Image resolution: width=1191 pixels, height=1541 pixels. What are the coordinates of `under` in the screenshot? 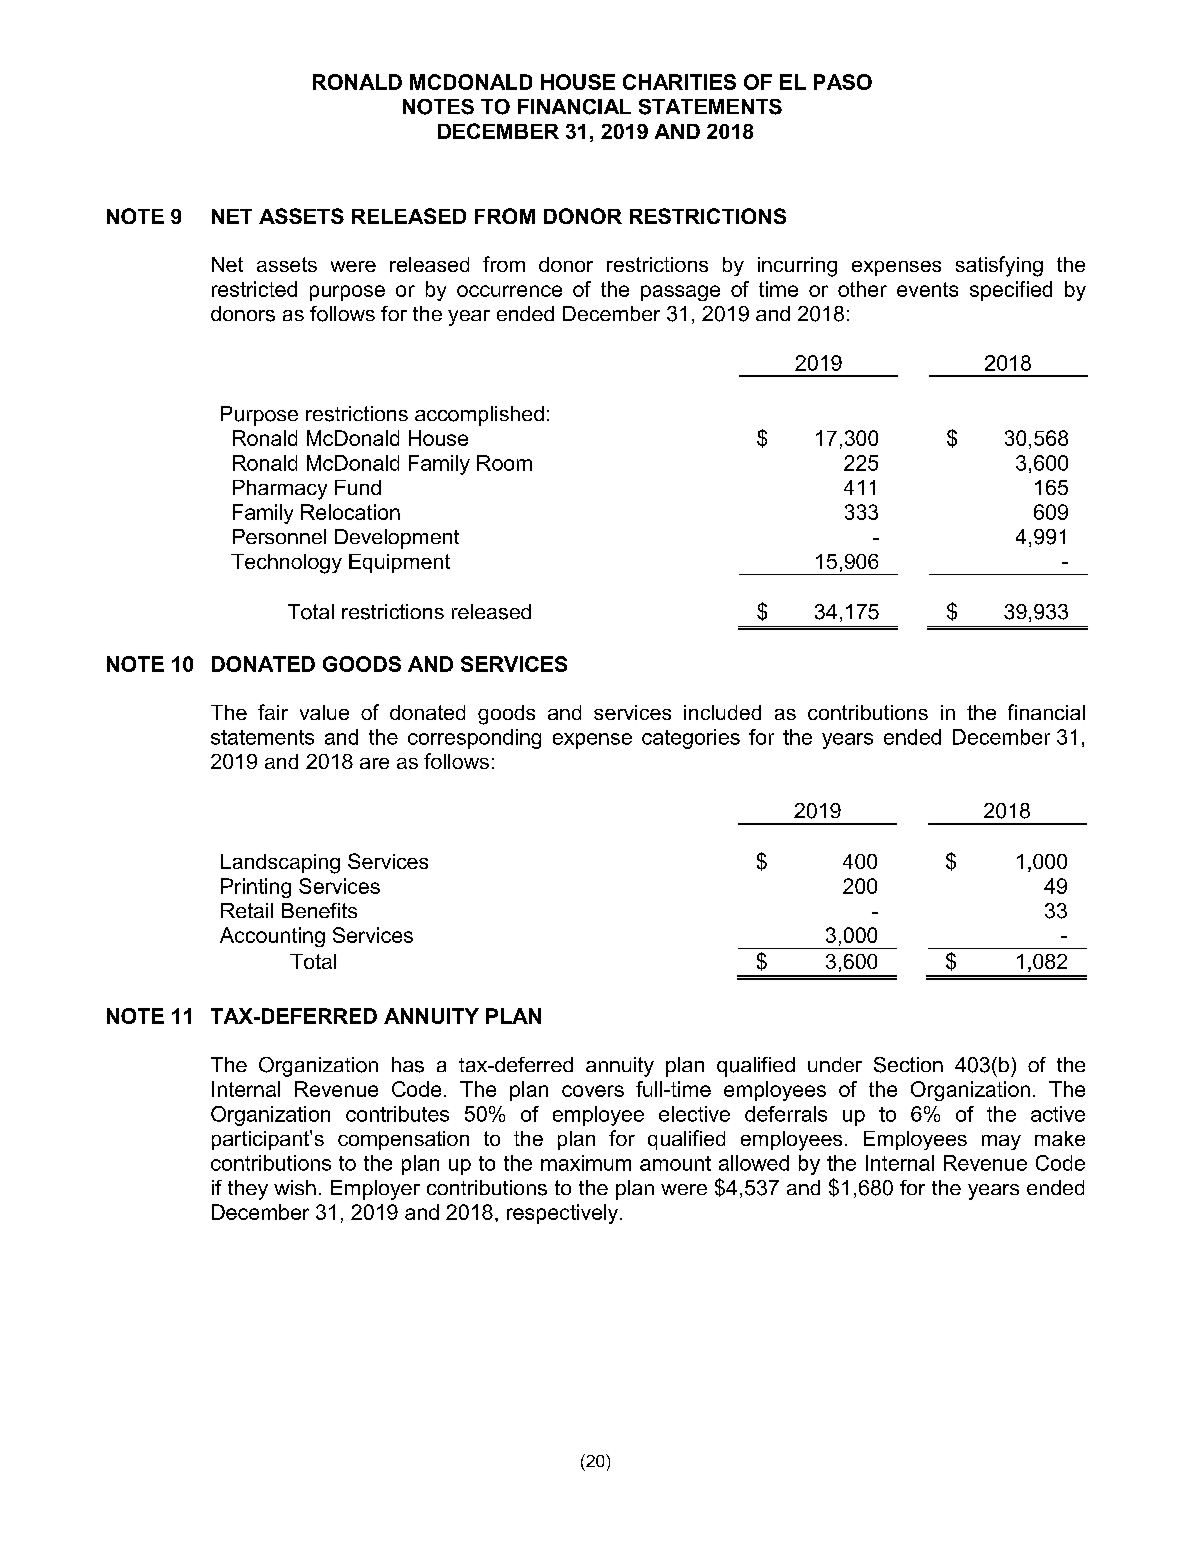 It's located at (835, 1064).
